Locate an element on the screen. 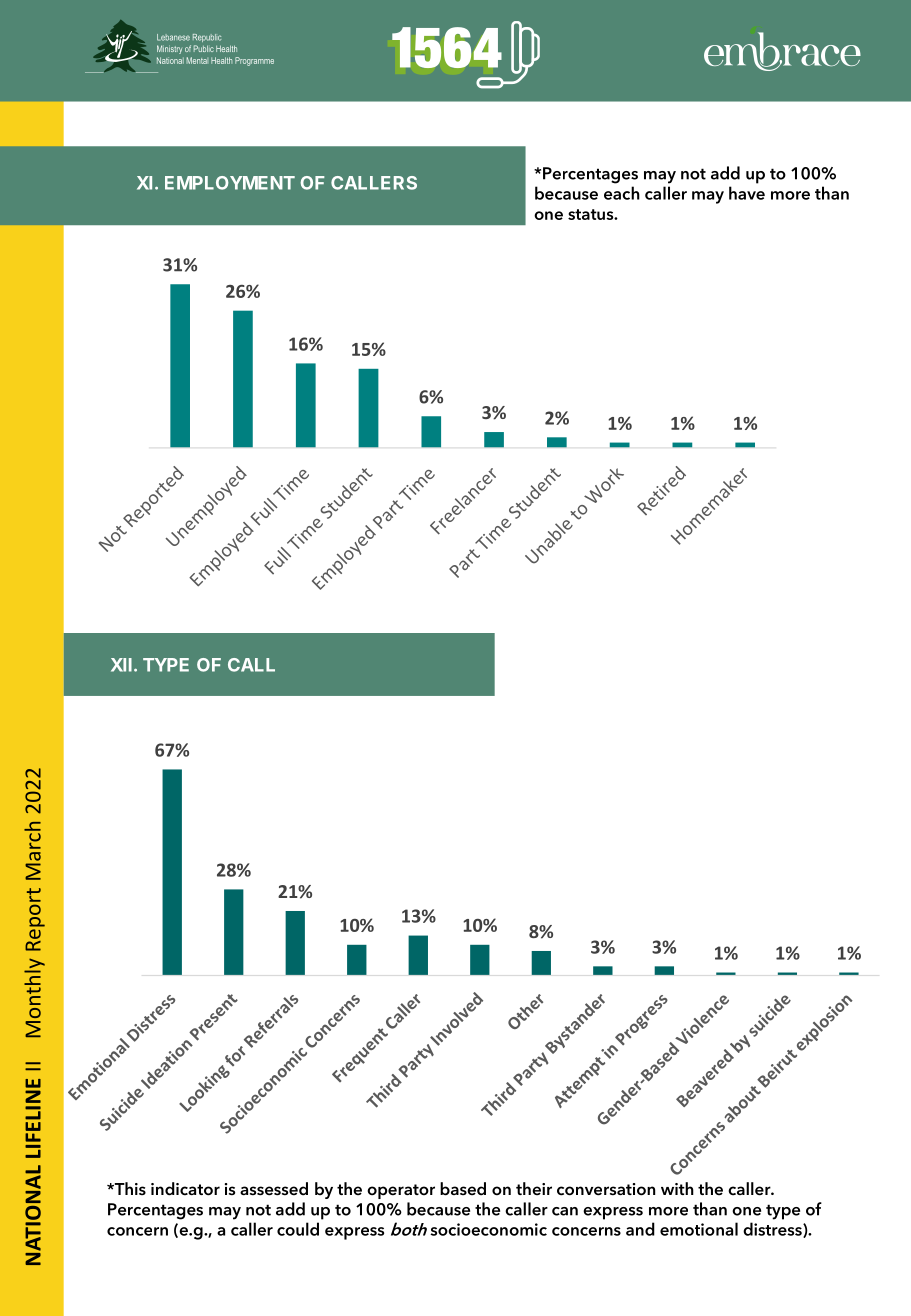  emotional is located at coordinates (699, 1229).
